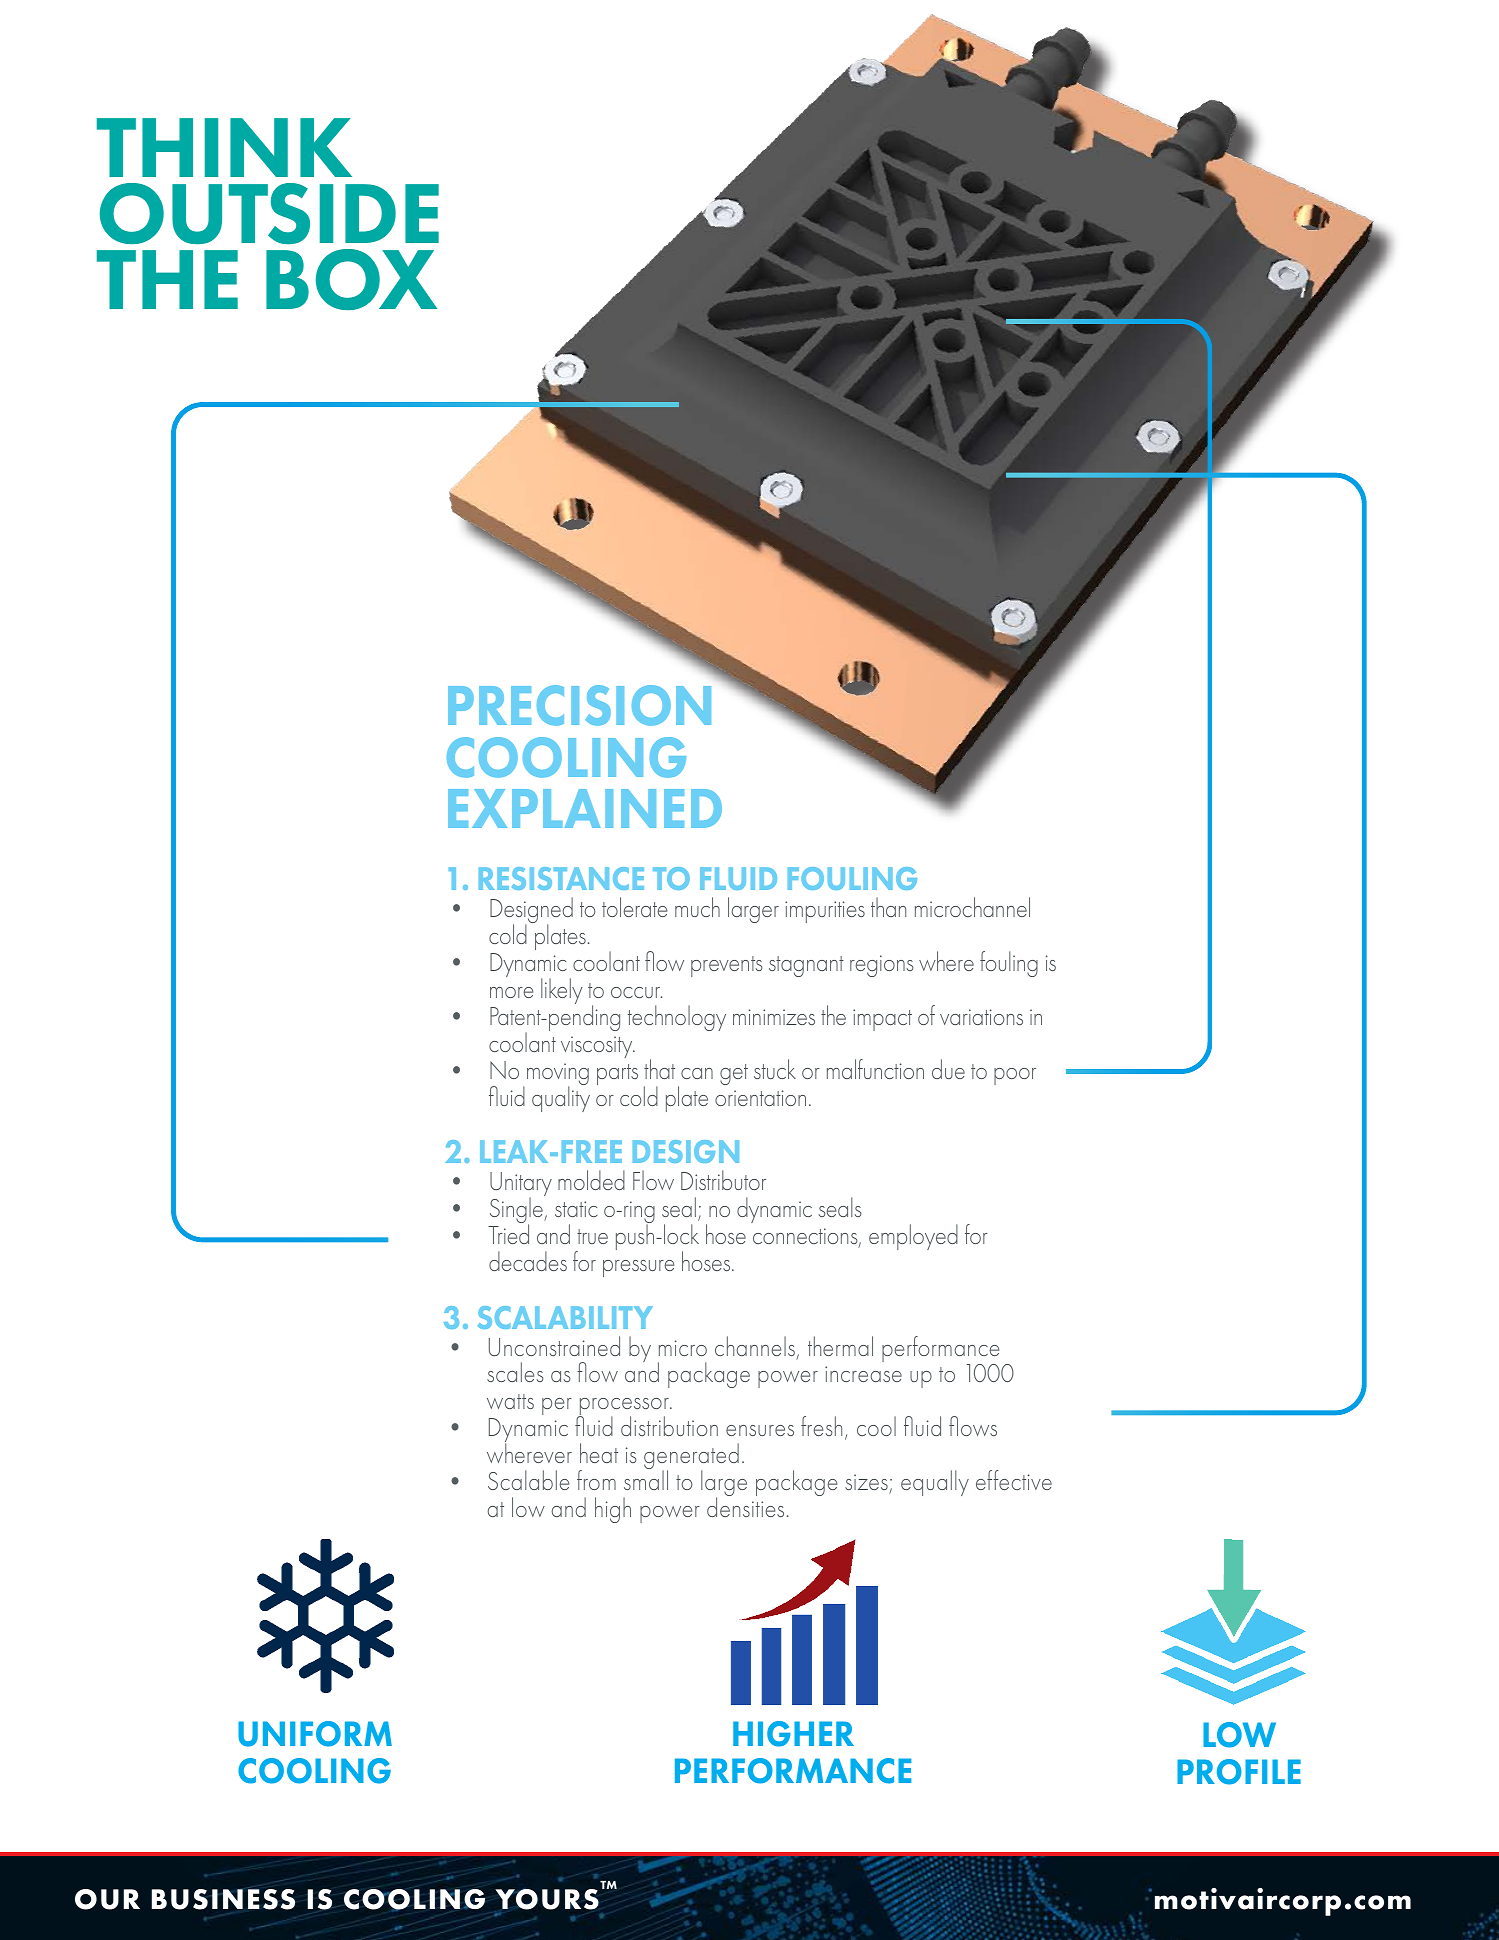 This document has height=1940, width=1499. I want to click on YOURS, so click(547, 1899).
